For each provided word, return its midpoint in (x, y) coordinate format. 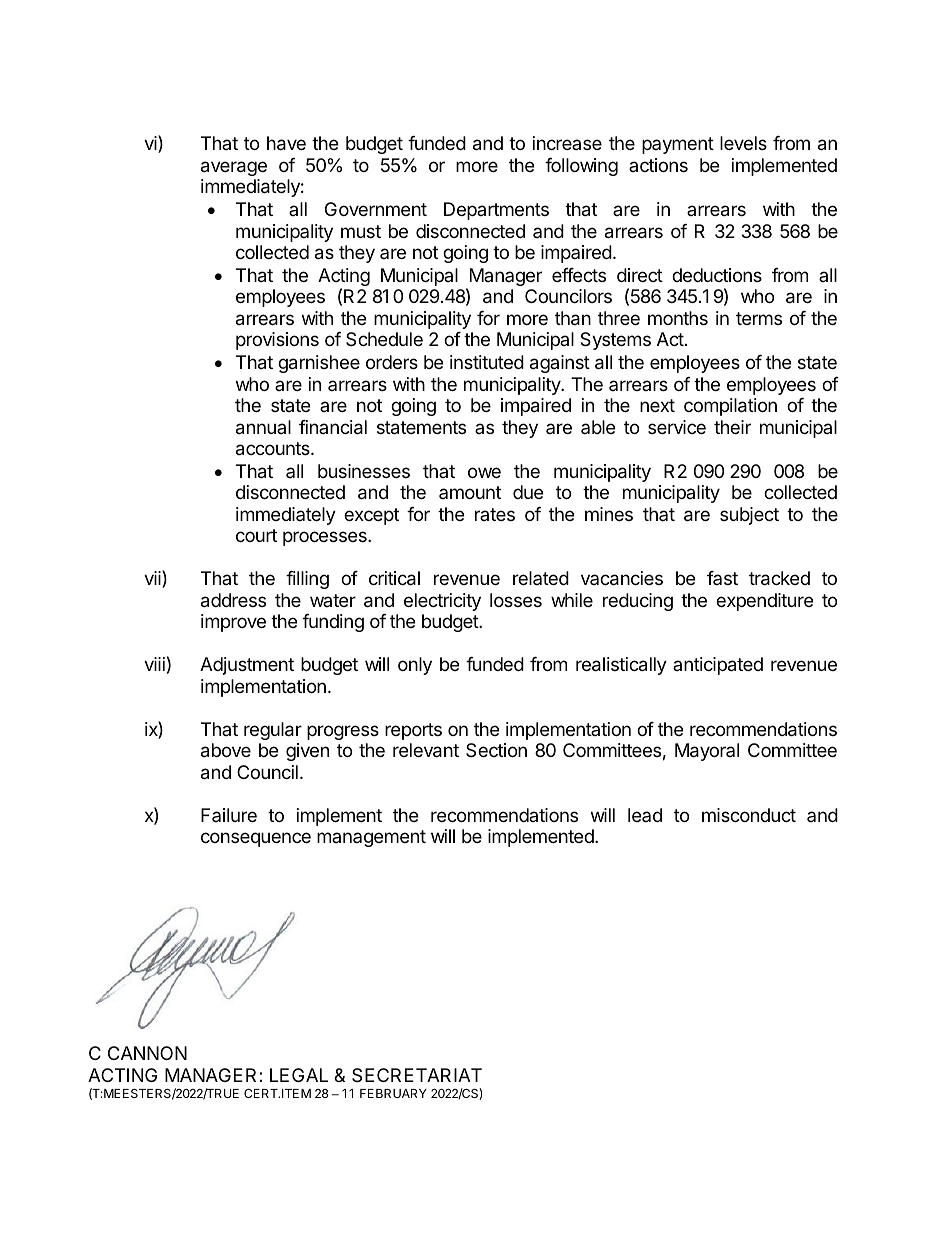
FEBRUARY (393, 1093)
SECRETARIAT (417, 1075)
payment (678, 145)
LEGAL (299, 1075)
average (234, 168)
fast (722, 578)
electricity (442, 602)
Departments (496, 211)
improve (233, 623)
